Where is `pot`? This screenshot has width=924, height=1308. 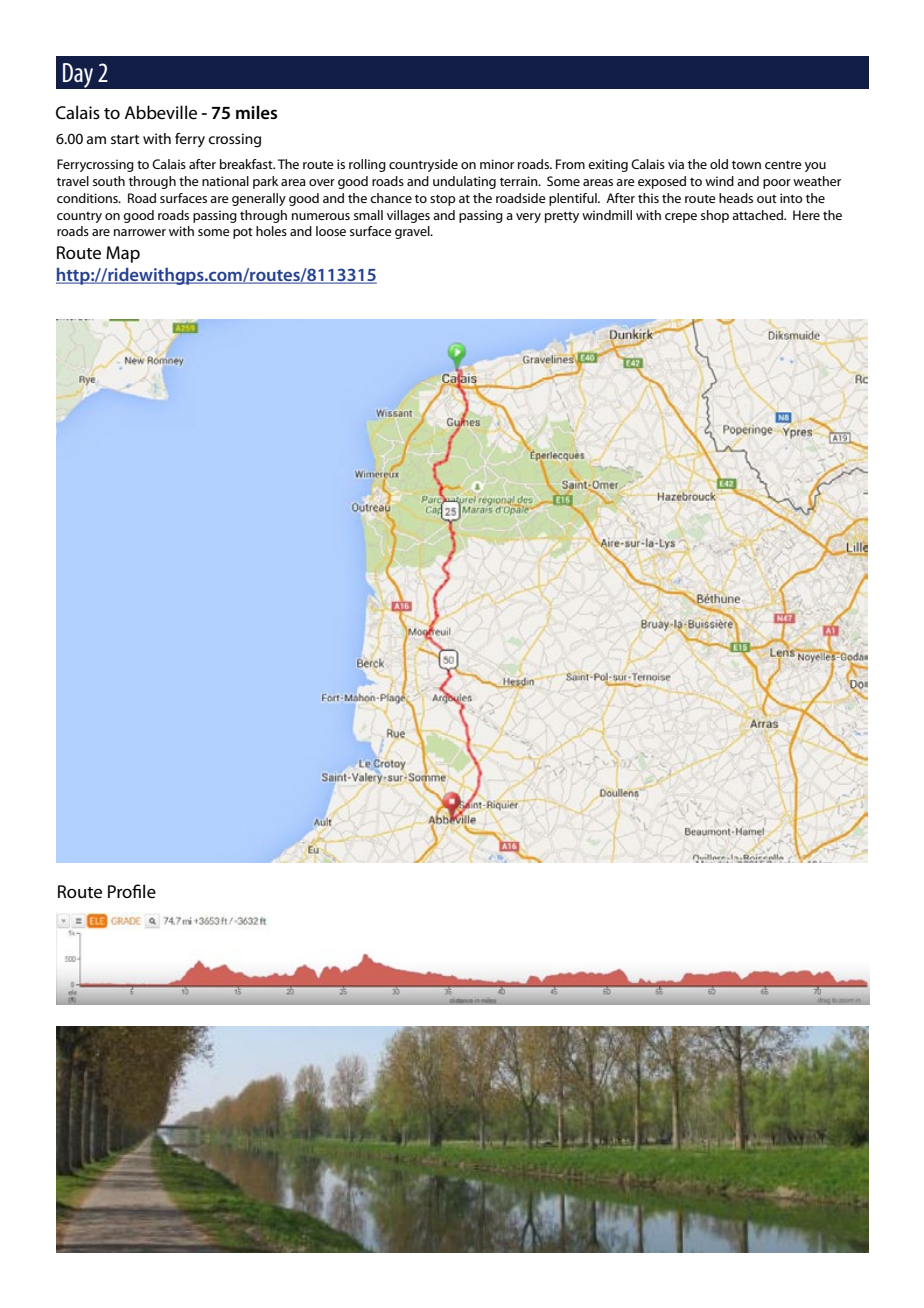 pot is located at coordinates (243, 233).
